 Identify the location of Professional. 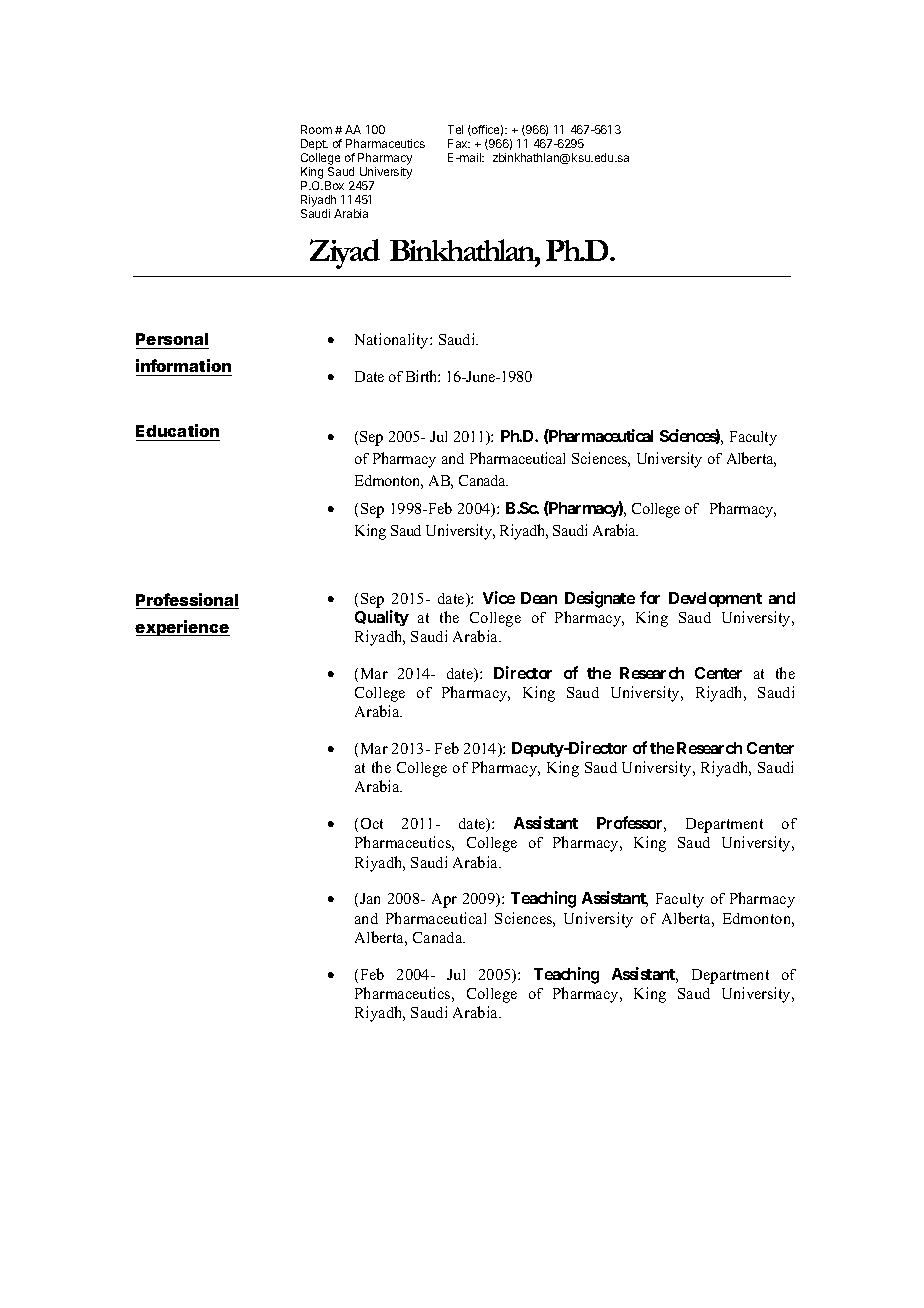
(187, 601).
